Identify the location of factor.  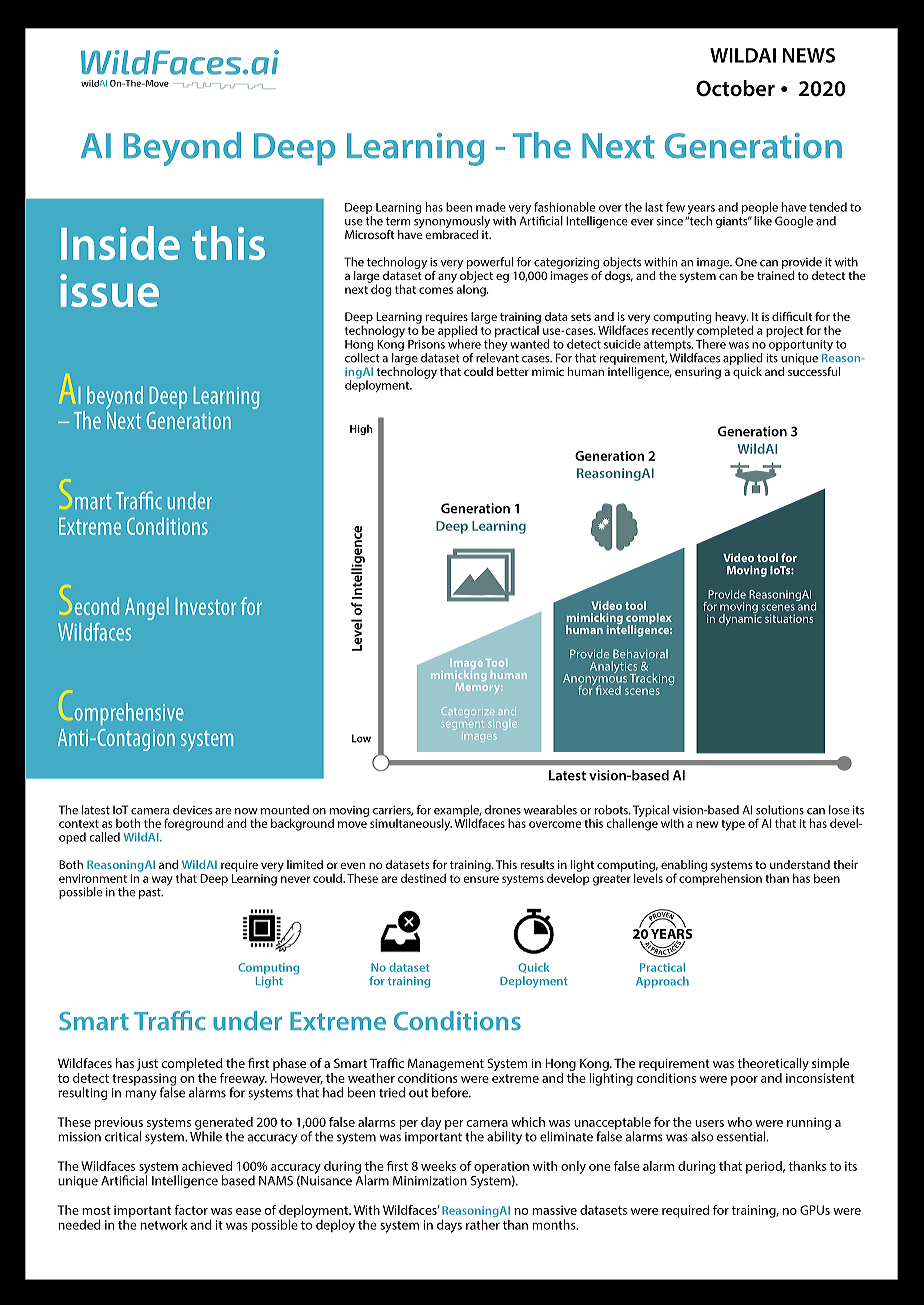
(191, 1210).
